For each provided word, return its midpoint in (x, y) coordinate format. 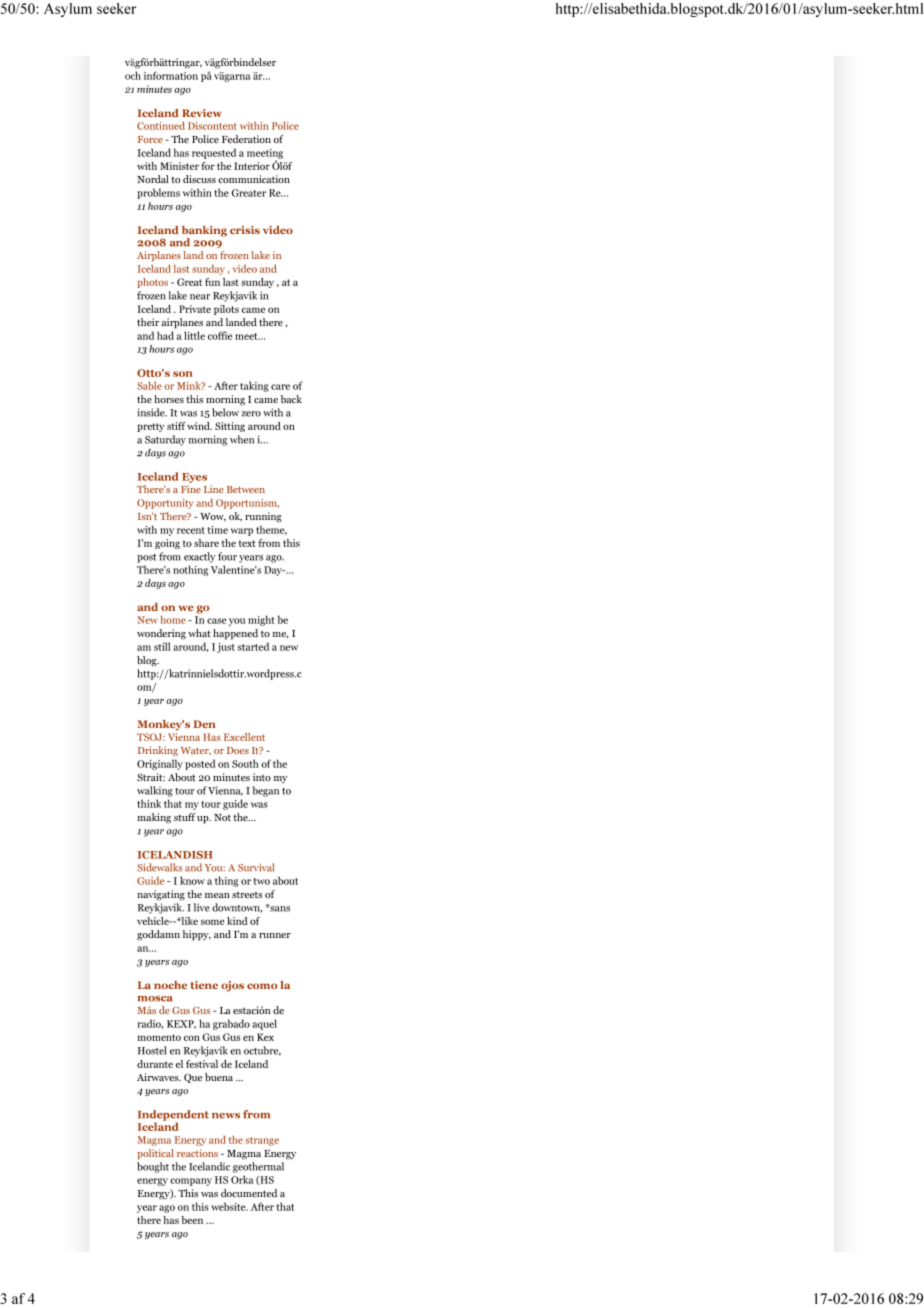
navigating (161, 895)
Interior (252, 166)
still (162, 646)
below (225, 412)
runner (275, 935)
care (280, 387)
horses (169, 399)
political (155, 1154)
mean (217, 895)
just (226, 648)
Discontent (212, 126)
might (261, 620)
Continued (161, 125)
